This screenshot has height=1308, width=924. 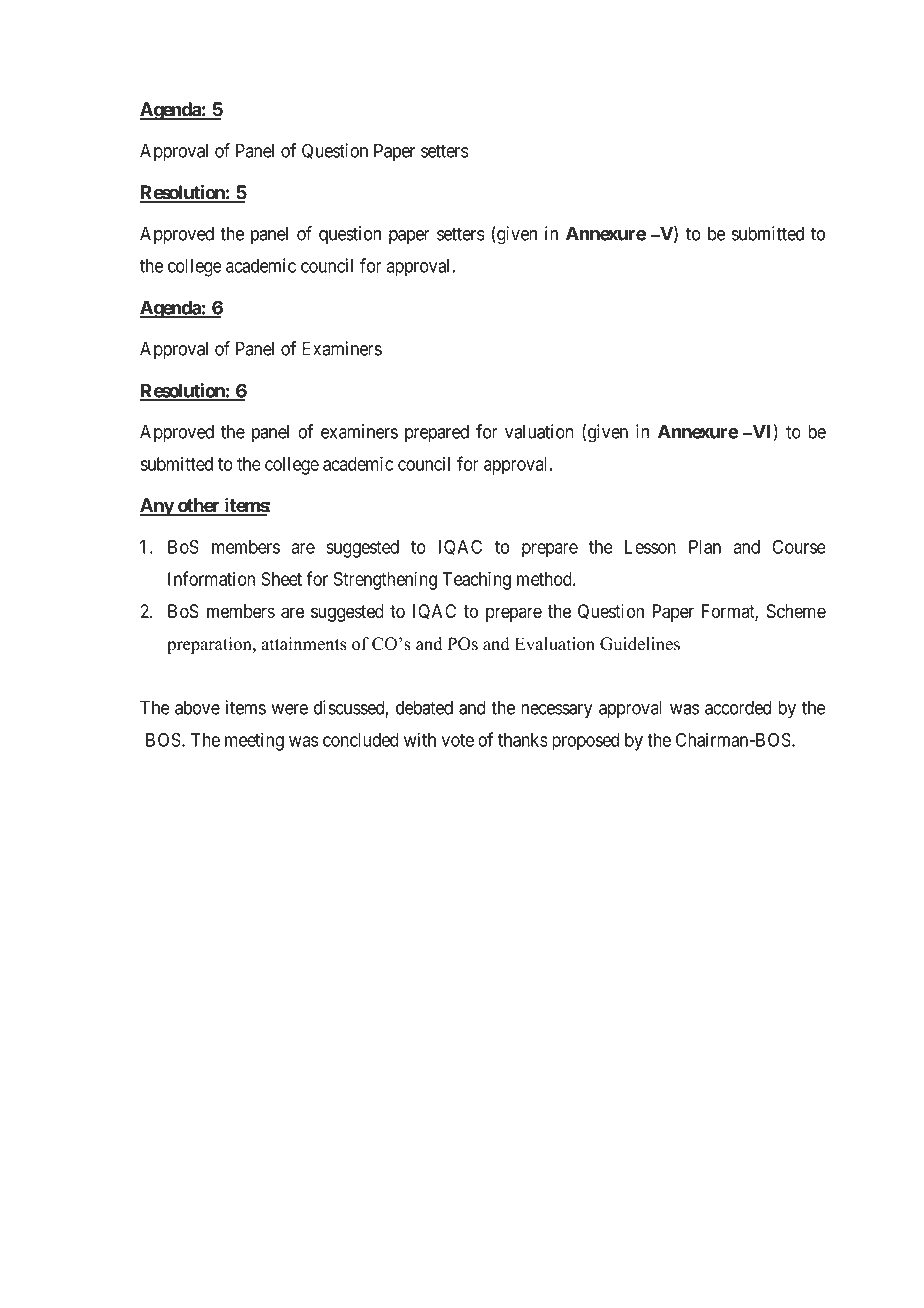 I want to click on debated, so click(x=424, y=707).
